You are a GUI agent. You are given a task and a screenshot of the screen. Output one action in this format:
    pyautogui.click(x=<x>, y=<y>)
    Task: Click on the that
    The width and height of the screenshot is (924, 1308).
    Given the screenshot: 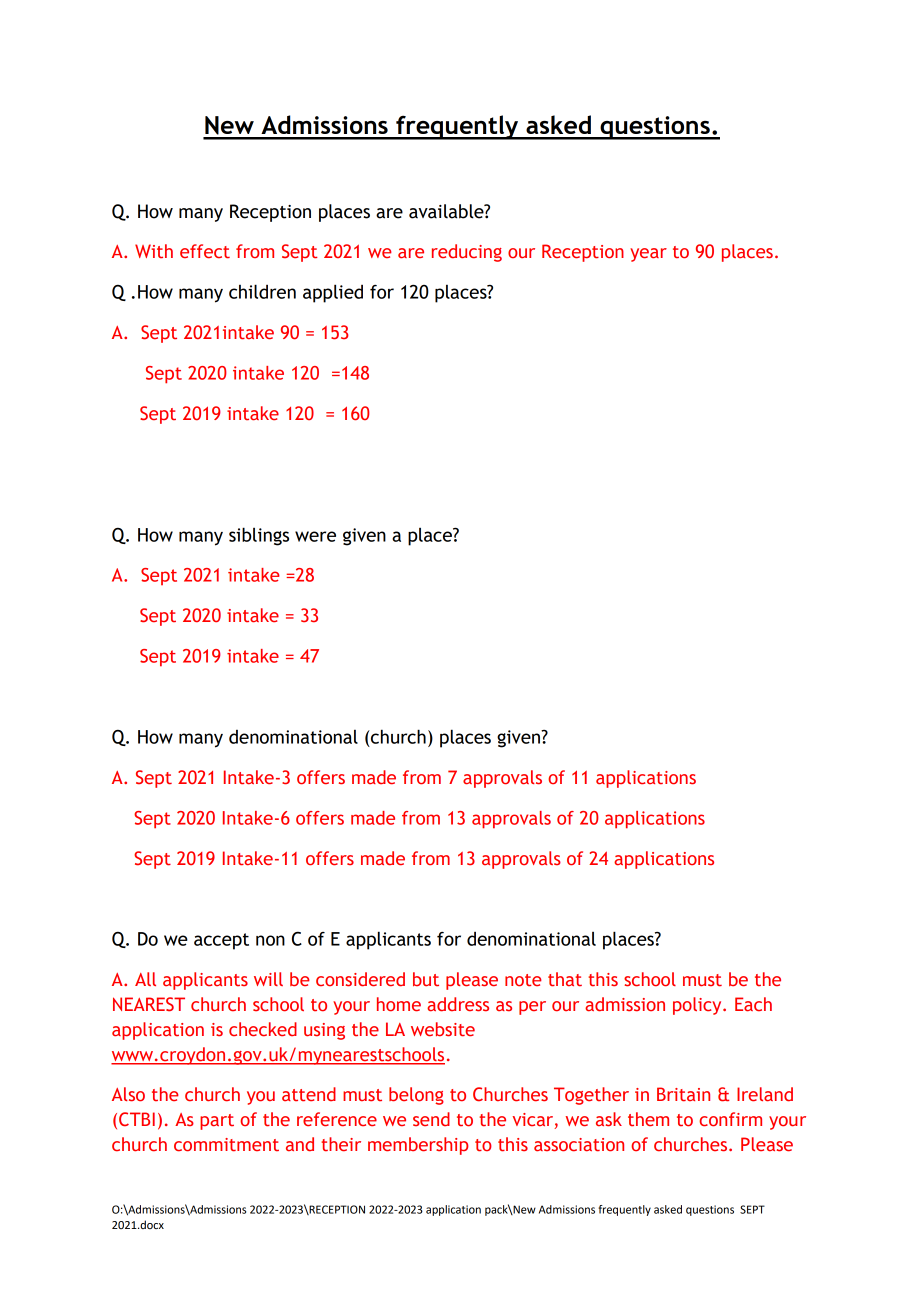 What is the action you would take?
    pyautogui.click(x=565, y=979)
